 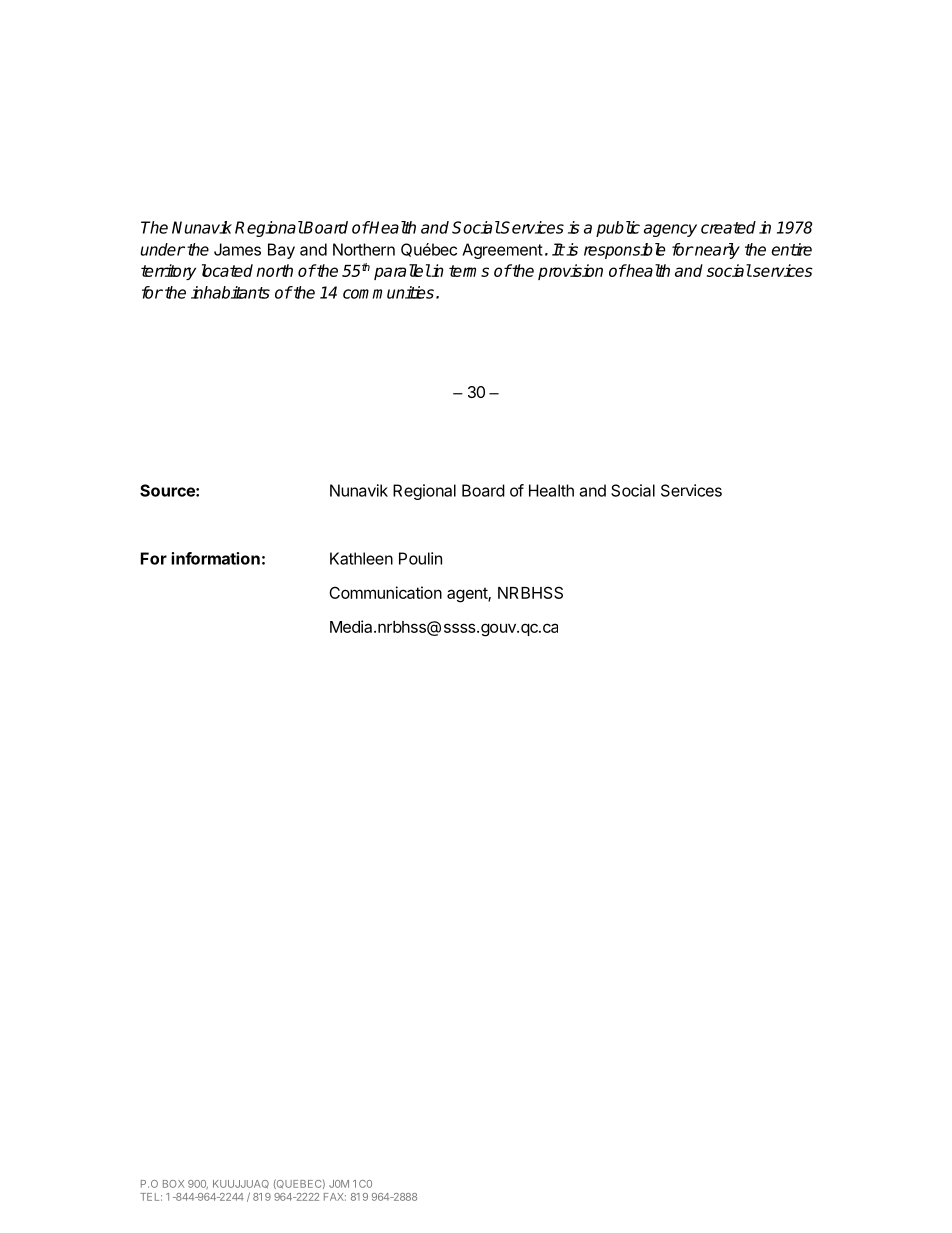 What do you see at coordinates (237, 249) in the screenshot?
I see `James` at bounding box center [237, 249].
